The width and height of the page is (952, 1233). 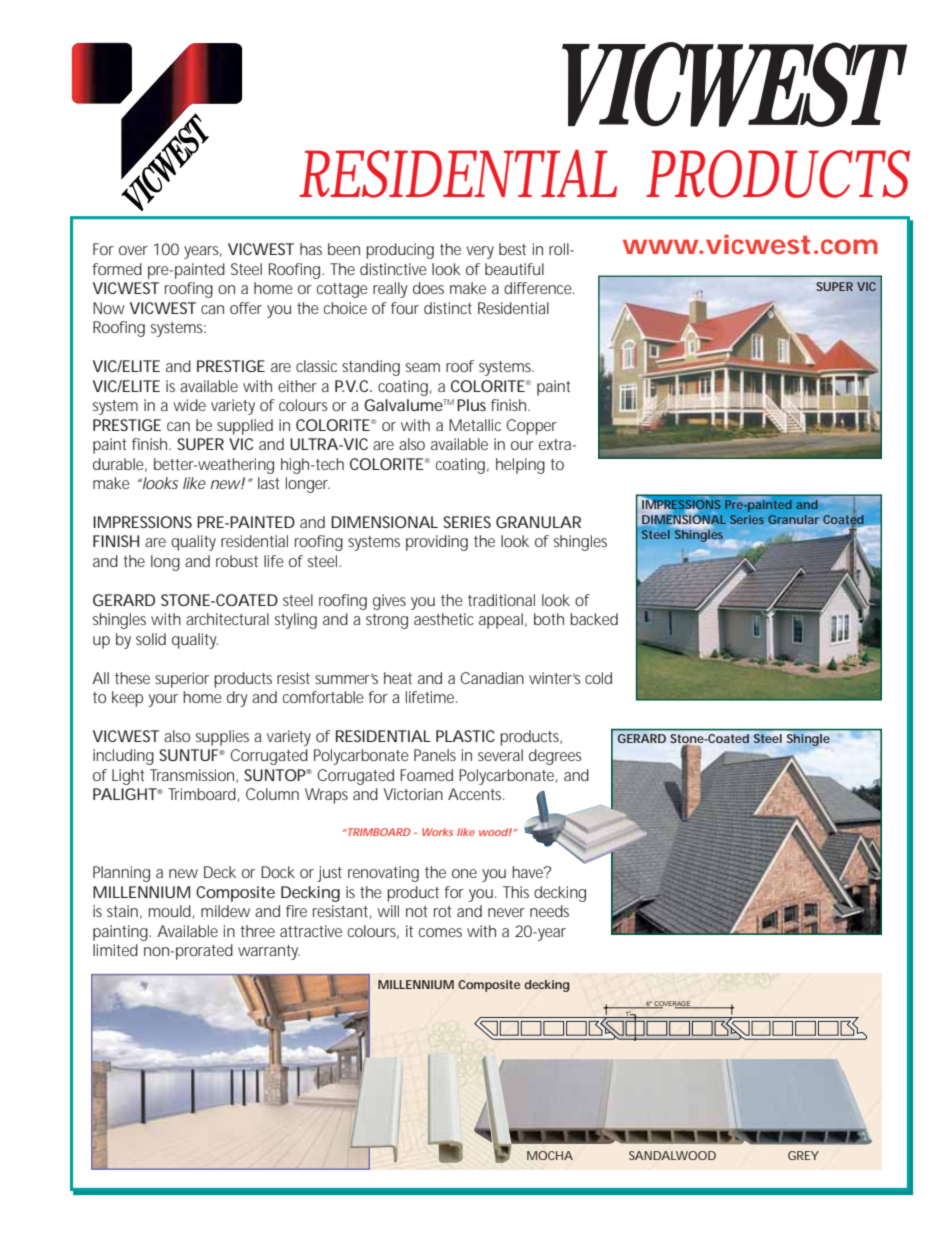 What do you see at coordinates (549, 911) in the page?
I see `needs` at bounding box center [549, 911].
